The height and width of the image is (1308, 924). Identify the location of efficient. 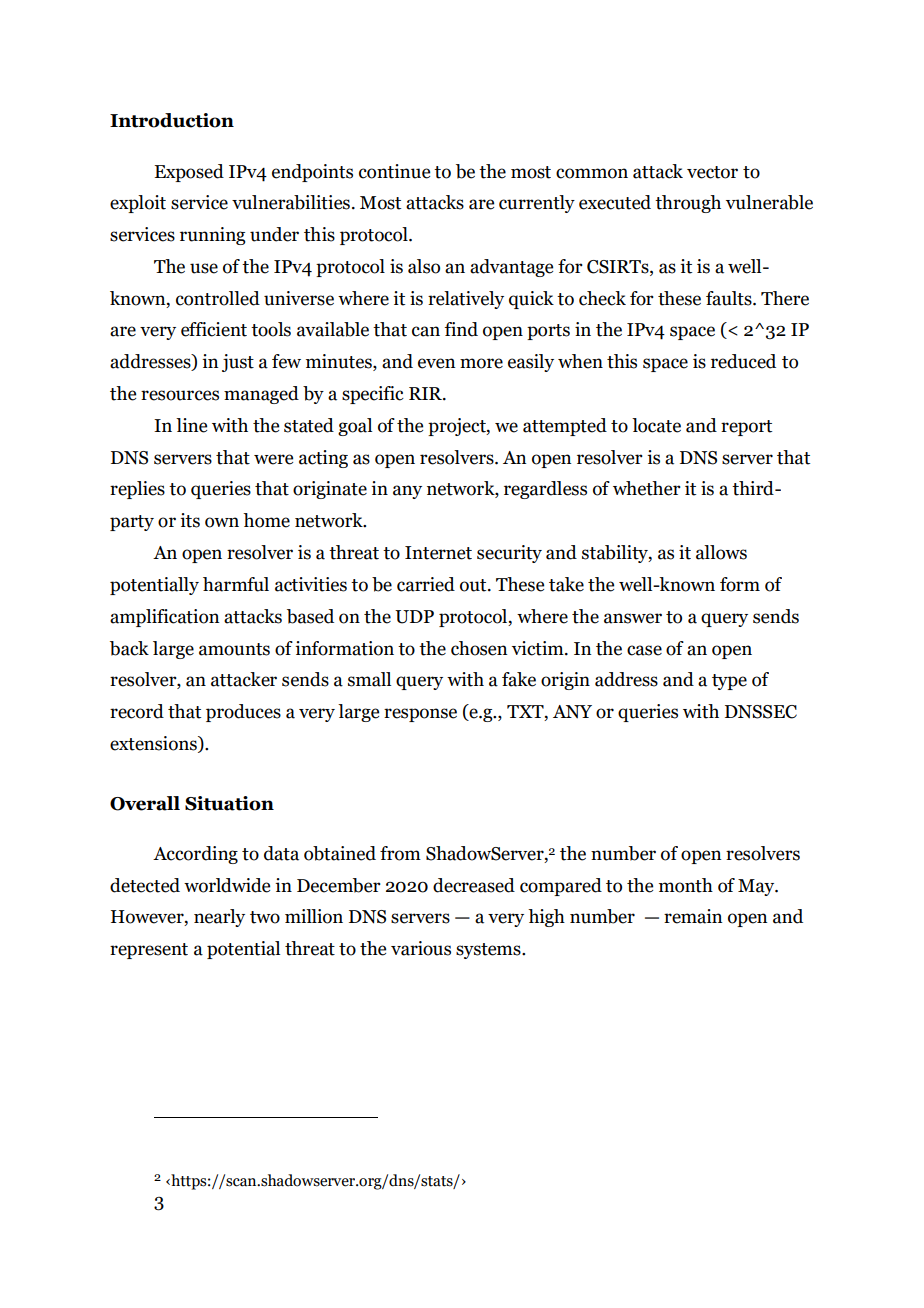
(214, 329).
